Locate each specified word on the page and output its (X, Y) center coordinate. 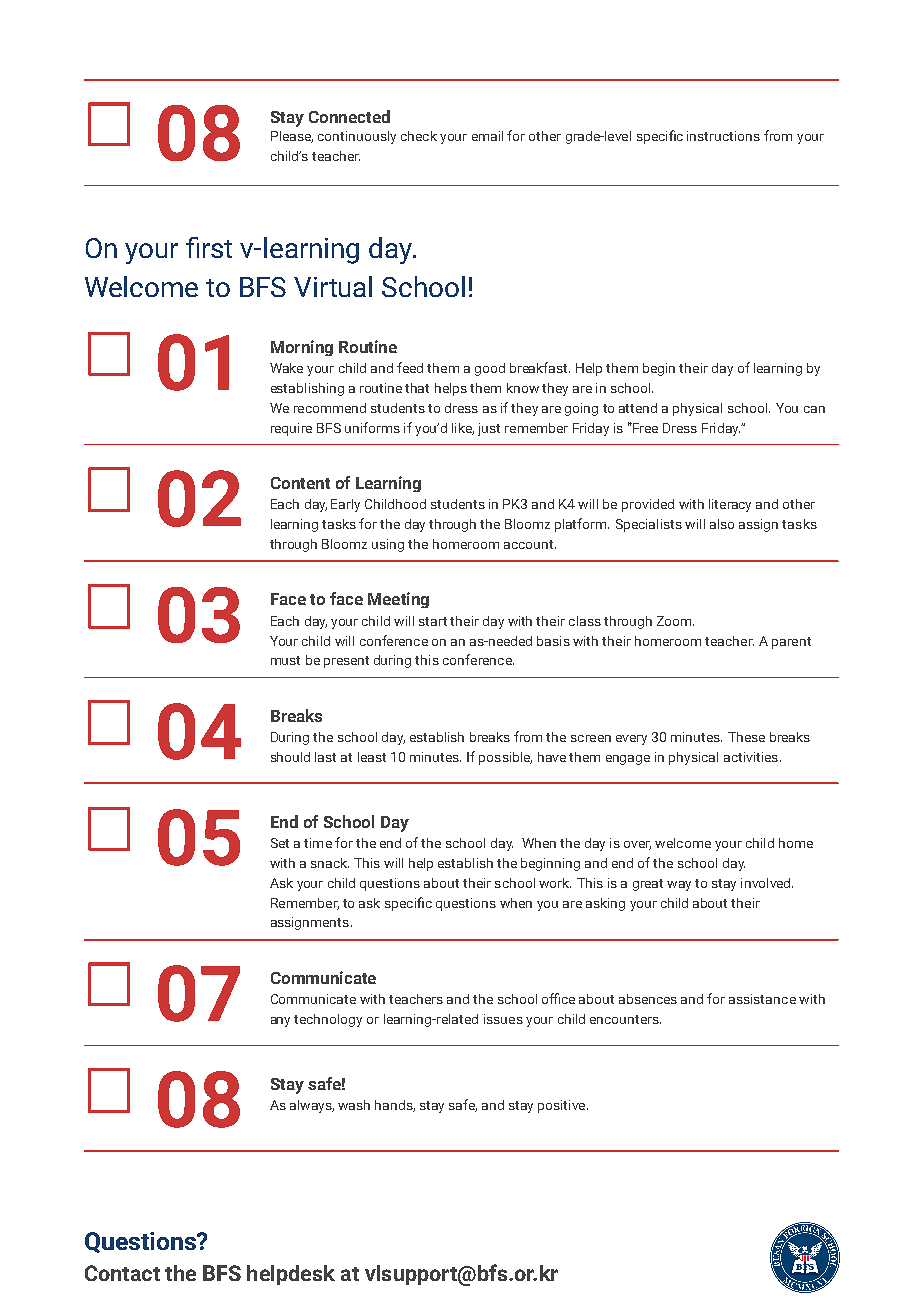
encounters (625, 1019)
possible (505, 758)
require (291, 429)
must (285, 660)
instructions (723, 136)
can (814, 409)
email (487, 136)
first (209, 247)
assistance (762, 999)
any (280, 1022)
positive (563, 1106)
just (489, 429)
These (746, 737)
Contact (122, 1273)
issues (503, 1019)
